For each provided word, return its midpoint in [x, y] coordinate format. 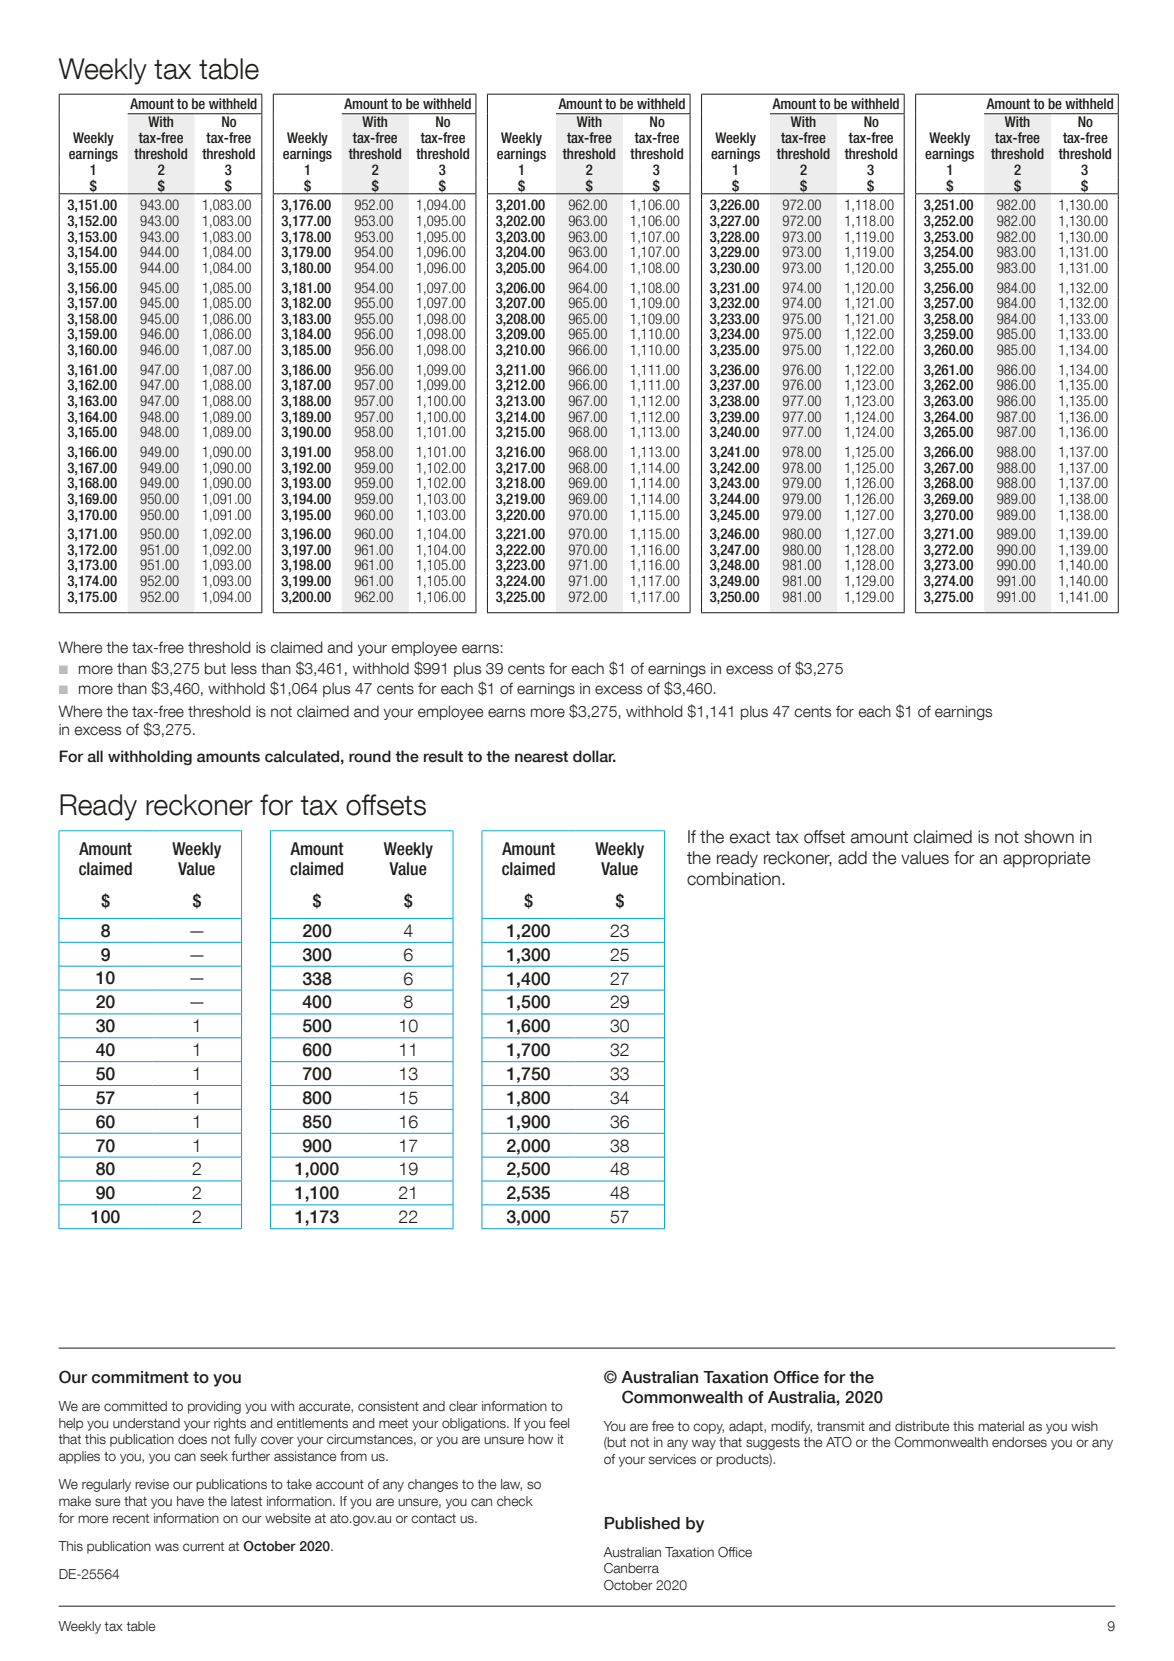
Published [642, 1523]
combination [735, 879]
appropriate [1046, 859]
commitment [140, 1377]
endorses [1019, 1442]
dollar [594, 756]
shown [1049, 837]
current [203, 1547]
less [244, 668]
